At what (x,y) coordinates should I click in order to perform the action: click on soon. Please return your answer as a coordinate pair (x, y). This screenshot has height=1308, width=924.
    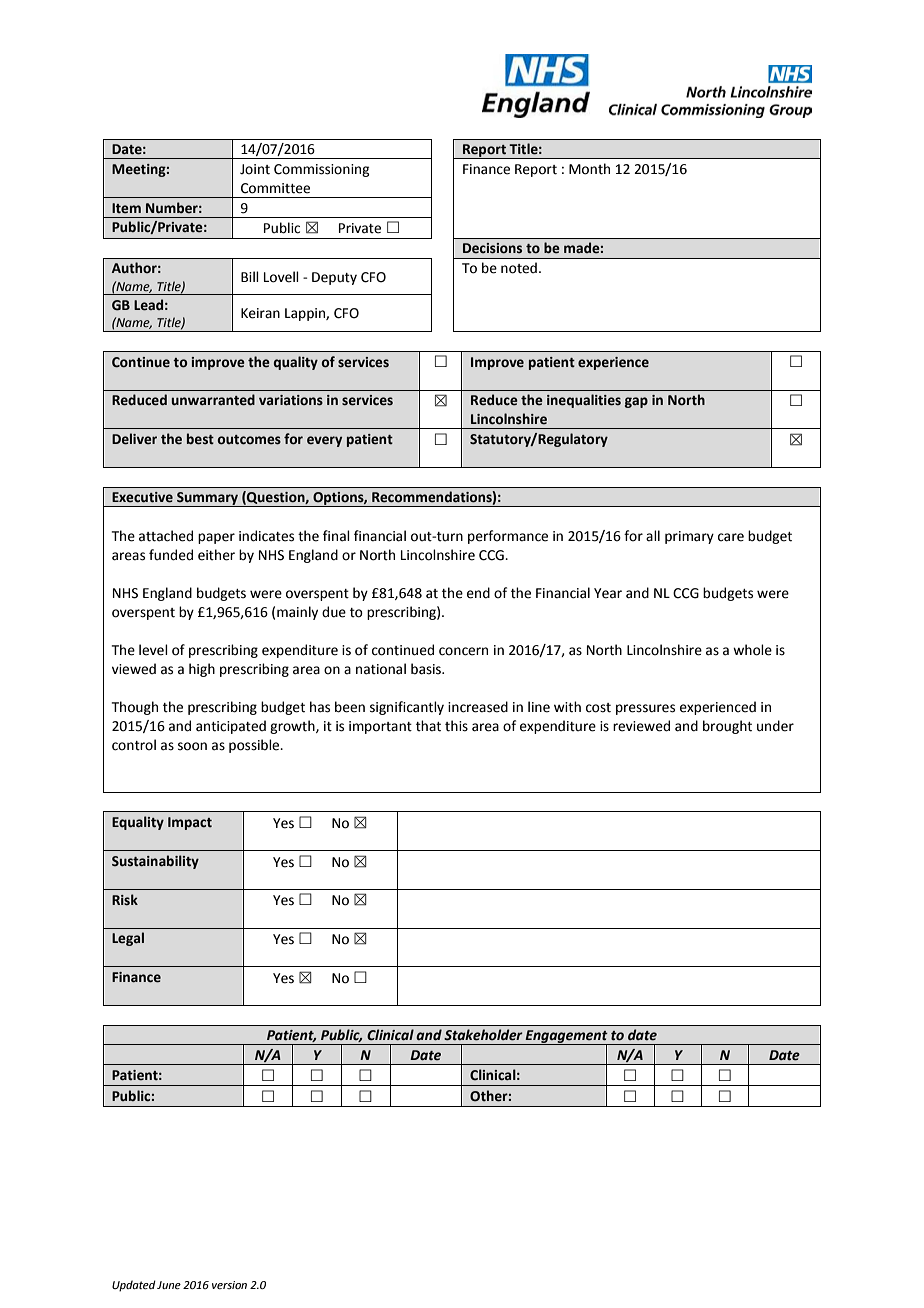
    Looking at the image, I should click on (192, 746).
